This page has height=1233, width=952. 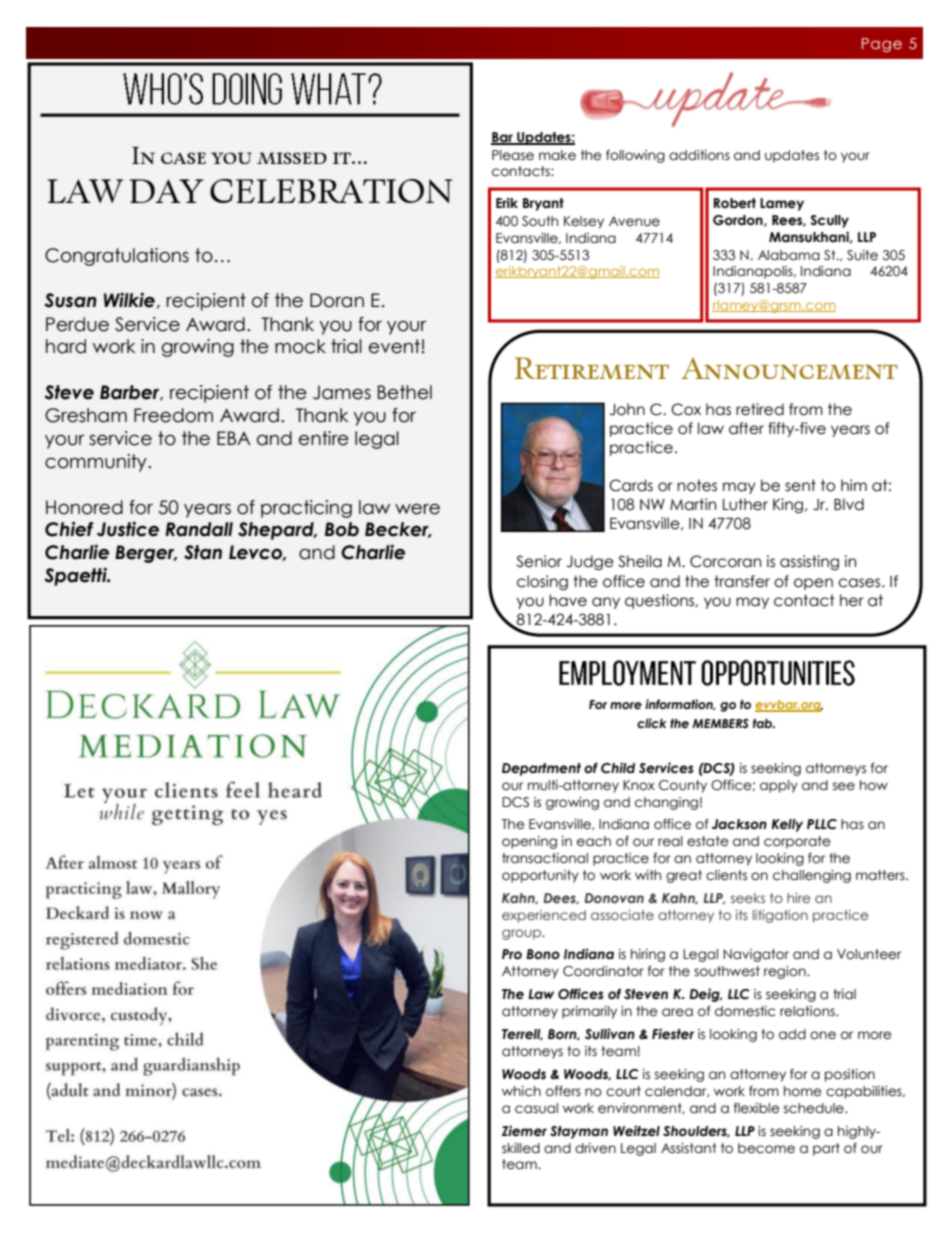 What do you see at coordinates (882, 45) in the page?
I see `Page` at bounding box center [882, 45].
